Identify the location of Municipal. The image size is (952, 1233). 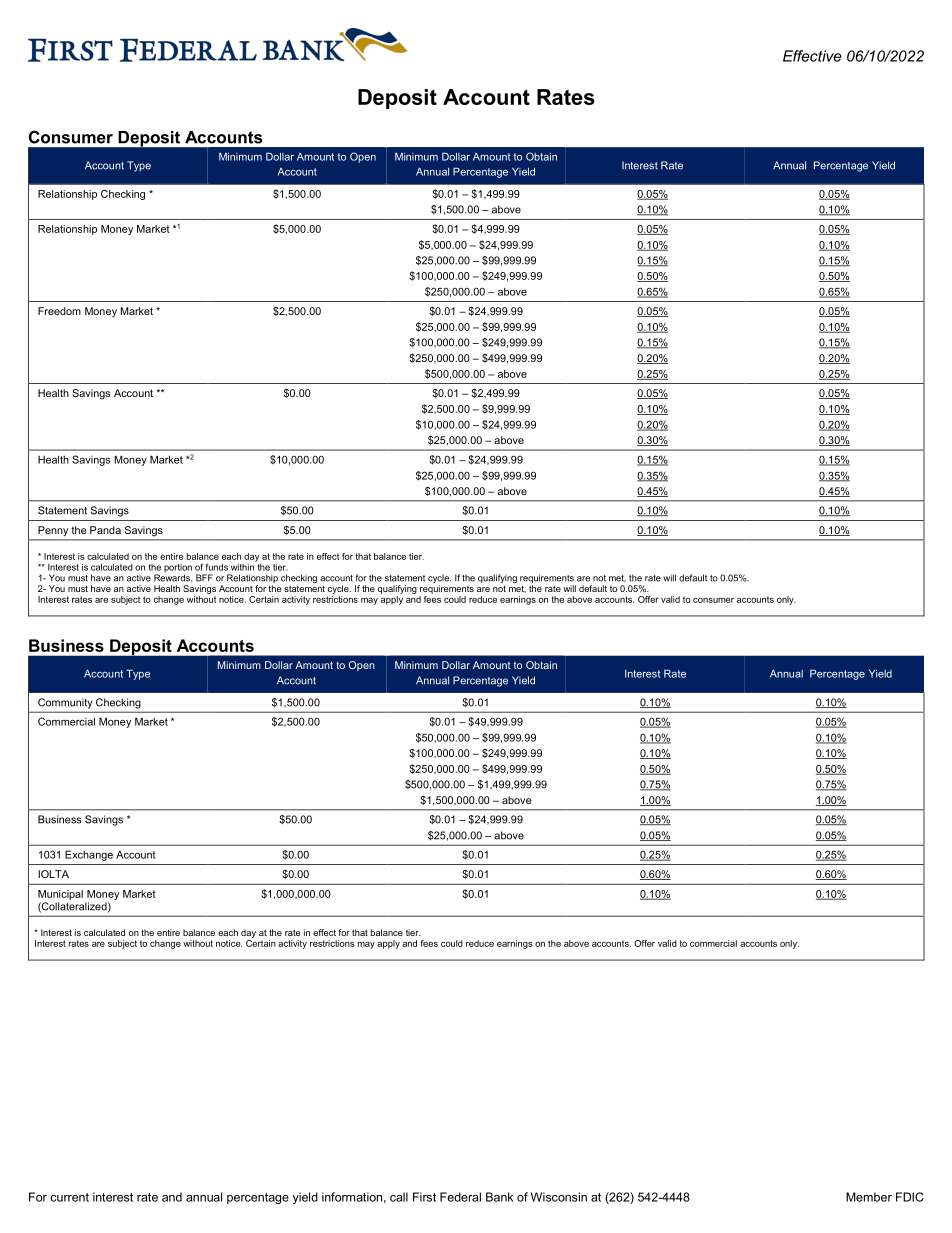
(60, 895).
